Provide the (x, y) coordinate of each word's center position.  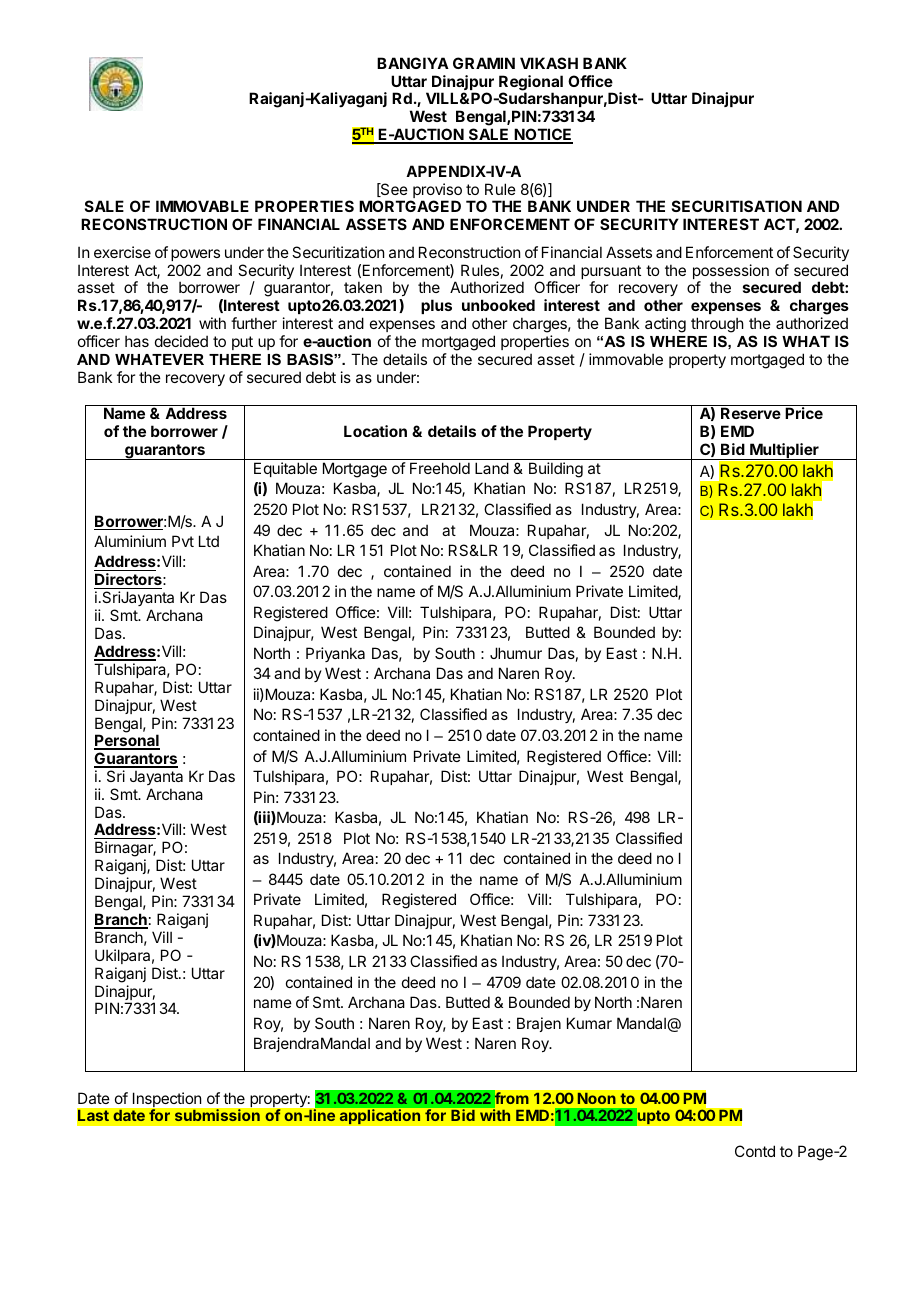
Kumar (589, 1023)
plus (436, 306)
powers (195, 255)
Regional (531, 84)
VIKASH (549, 63)
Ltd (209, 541)
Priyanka (335, 654)
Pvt (183, 541)
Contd (755, 1151)
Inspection (167, 1101)
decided (181, 341)
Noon (596, 1098)
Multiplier (784, 451)
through (717, 325)
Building (556, 470)
